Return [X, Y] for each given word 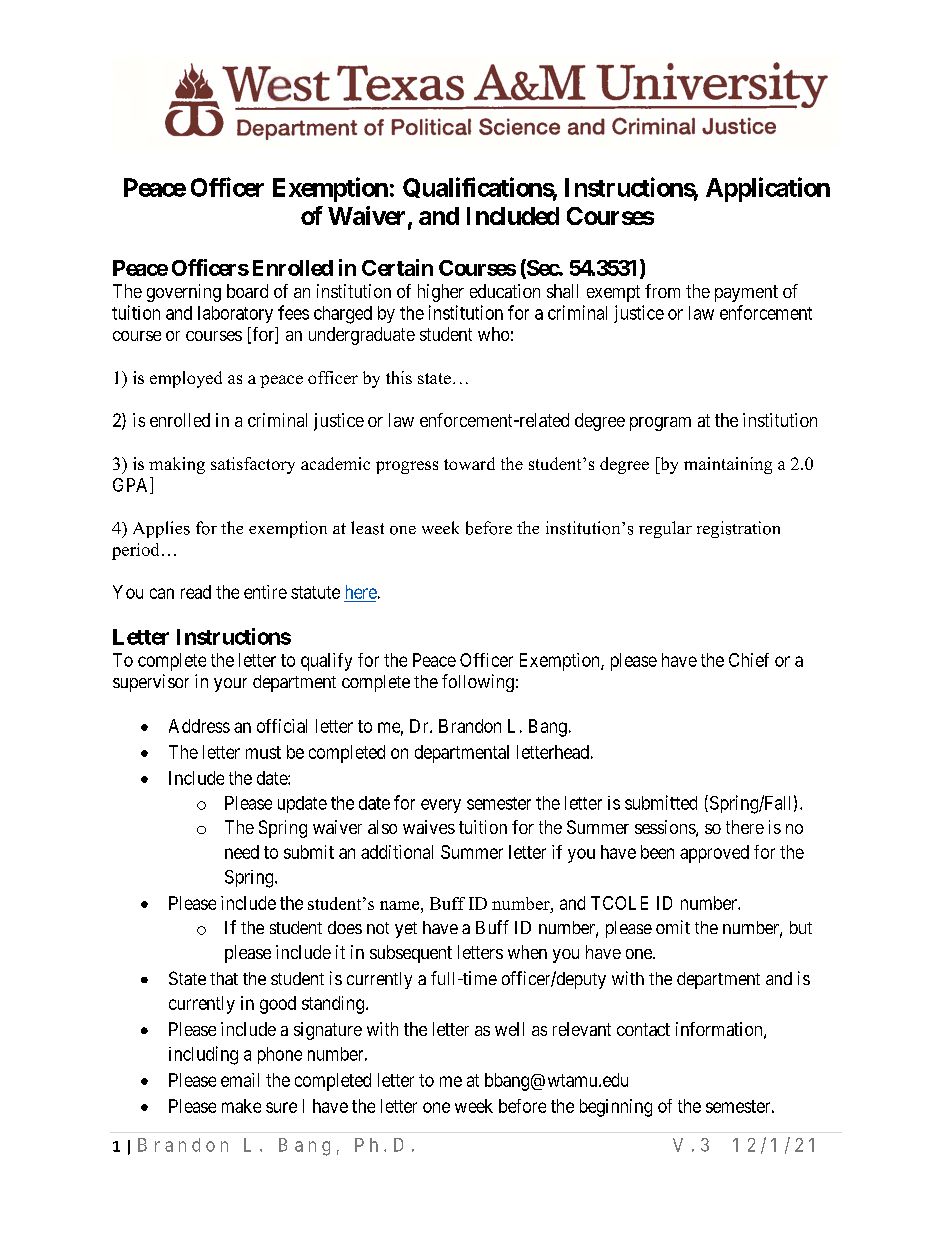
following [478, 683]
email [240, 1080]
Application [768, 189]
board [247, 291]
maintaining [728, 465]
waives [429, 827]
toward [469, 463]
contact [643, 1029]
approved [714, 854]
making [177, 465]
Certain [397, 267]
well [509, 1029]
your [230, 685]
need [242, 852]
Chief [749, 660]
